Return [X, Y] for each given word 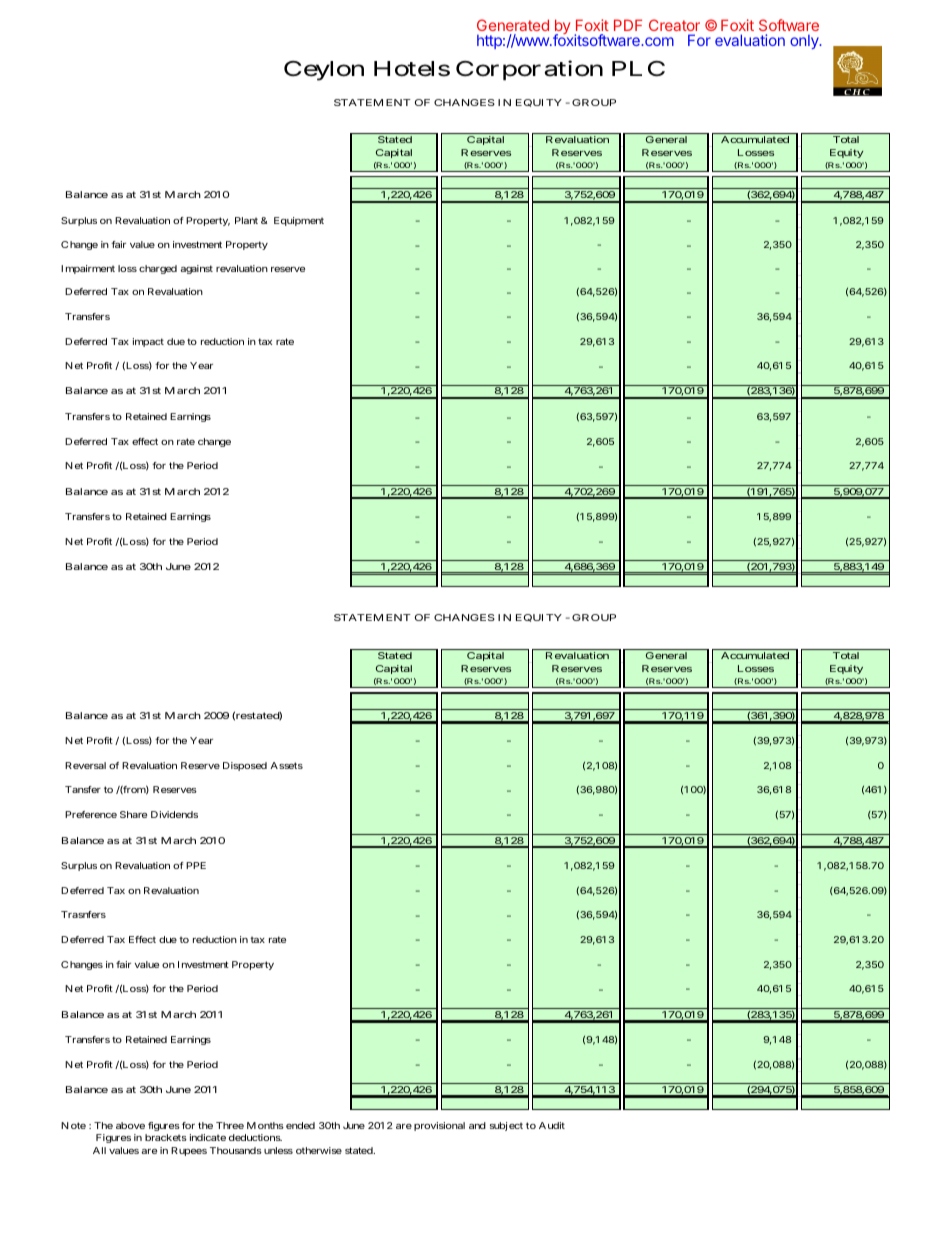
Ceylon [324, 71]
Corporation [529, 70]
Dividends [174, 814]
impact [148, 342]
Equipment [299, 221]
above [130, 1125]
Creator [674, 25]
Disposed [245, 766]
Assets [286, 765]
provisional [439, 1126]
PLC [638, 68]
